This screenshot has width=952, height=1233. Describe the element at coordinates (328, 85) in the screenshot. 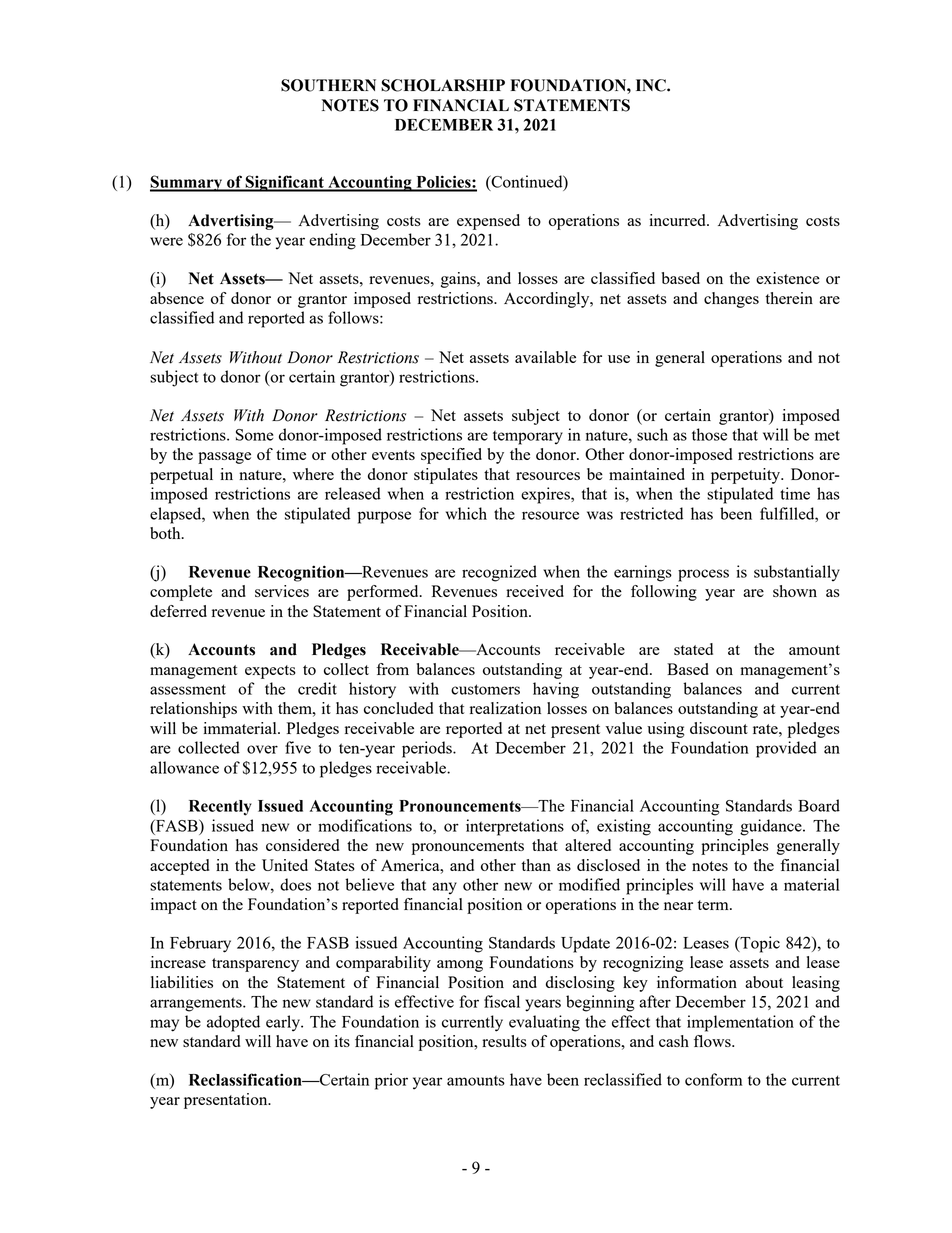

I see `SOUTHERN` at that location.
